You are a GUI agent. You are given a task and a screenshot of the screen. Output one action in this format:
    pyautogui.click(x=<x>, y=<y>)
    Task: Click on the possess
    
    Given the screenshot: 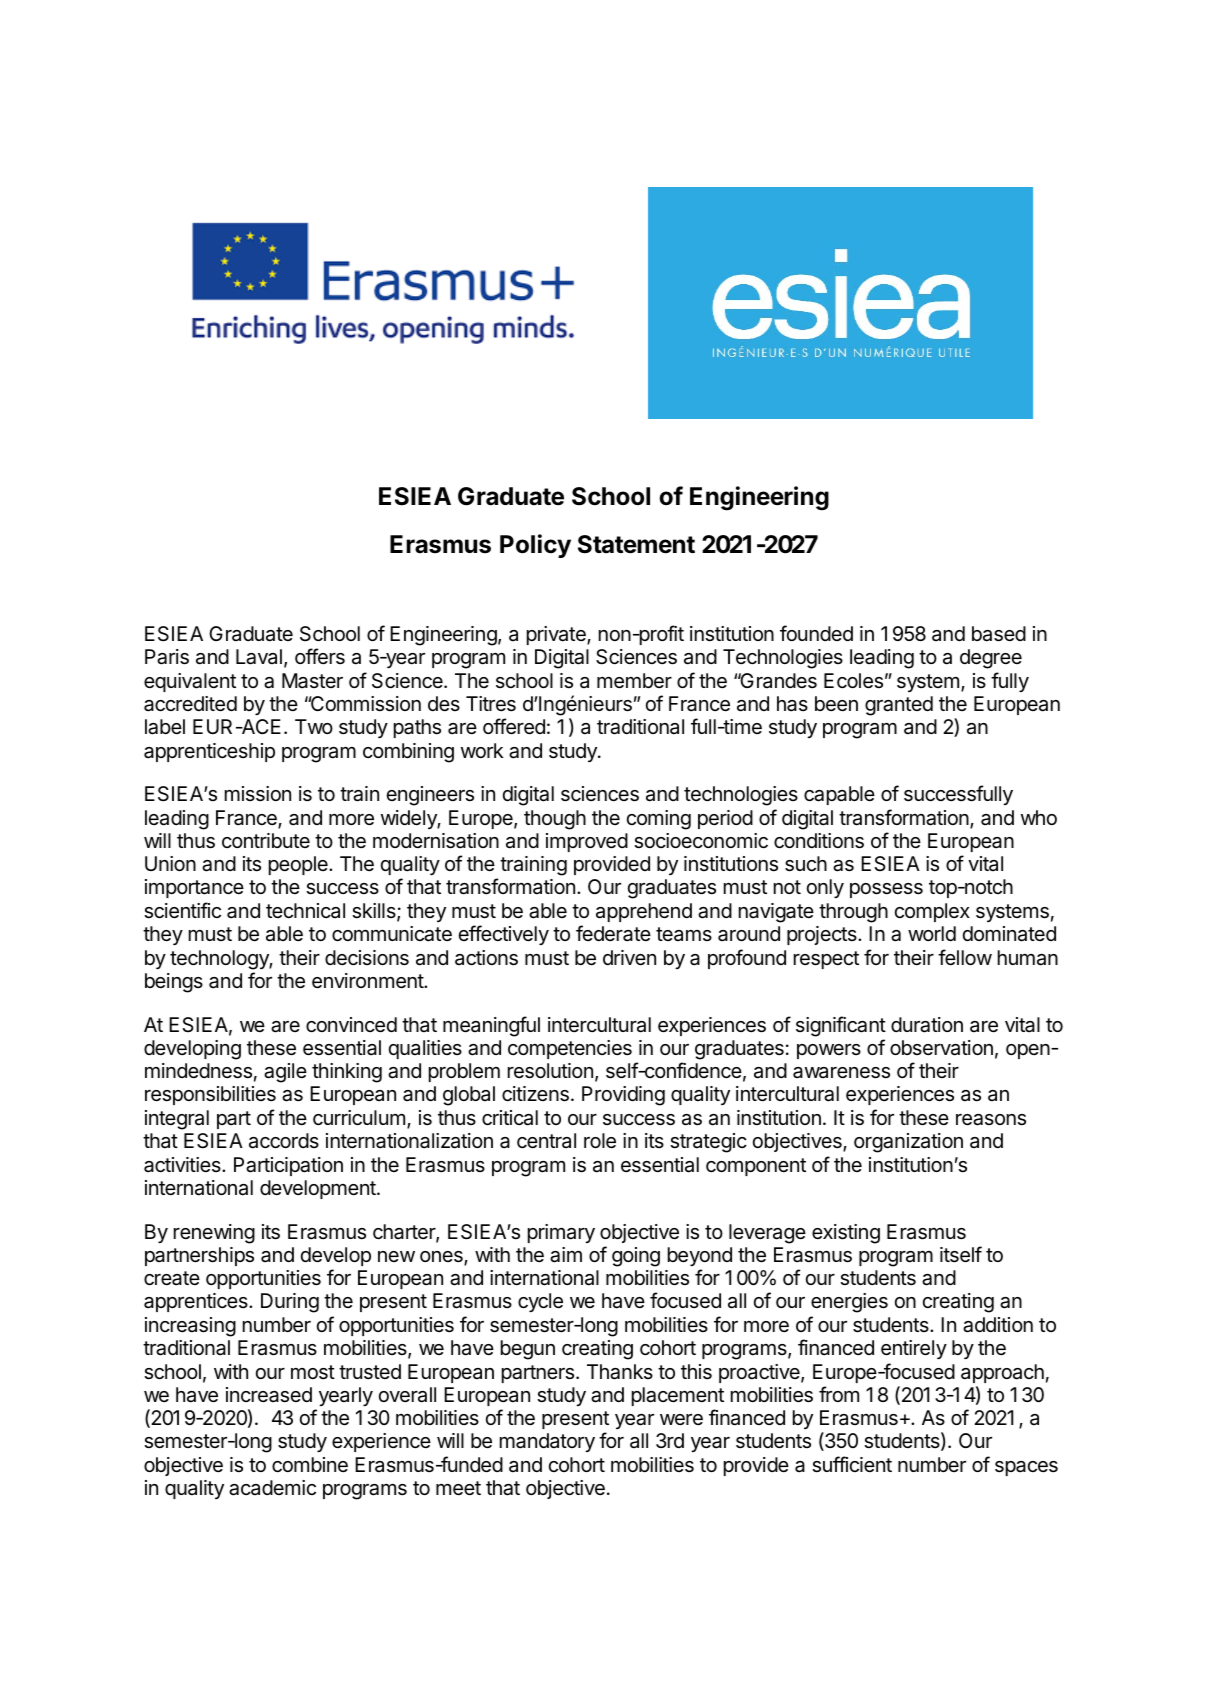 What is the action you would take?
    pyautogui.click(x=886, y=890)
